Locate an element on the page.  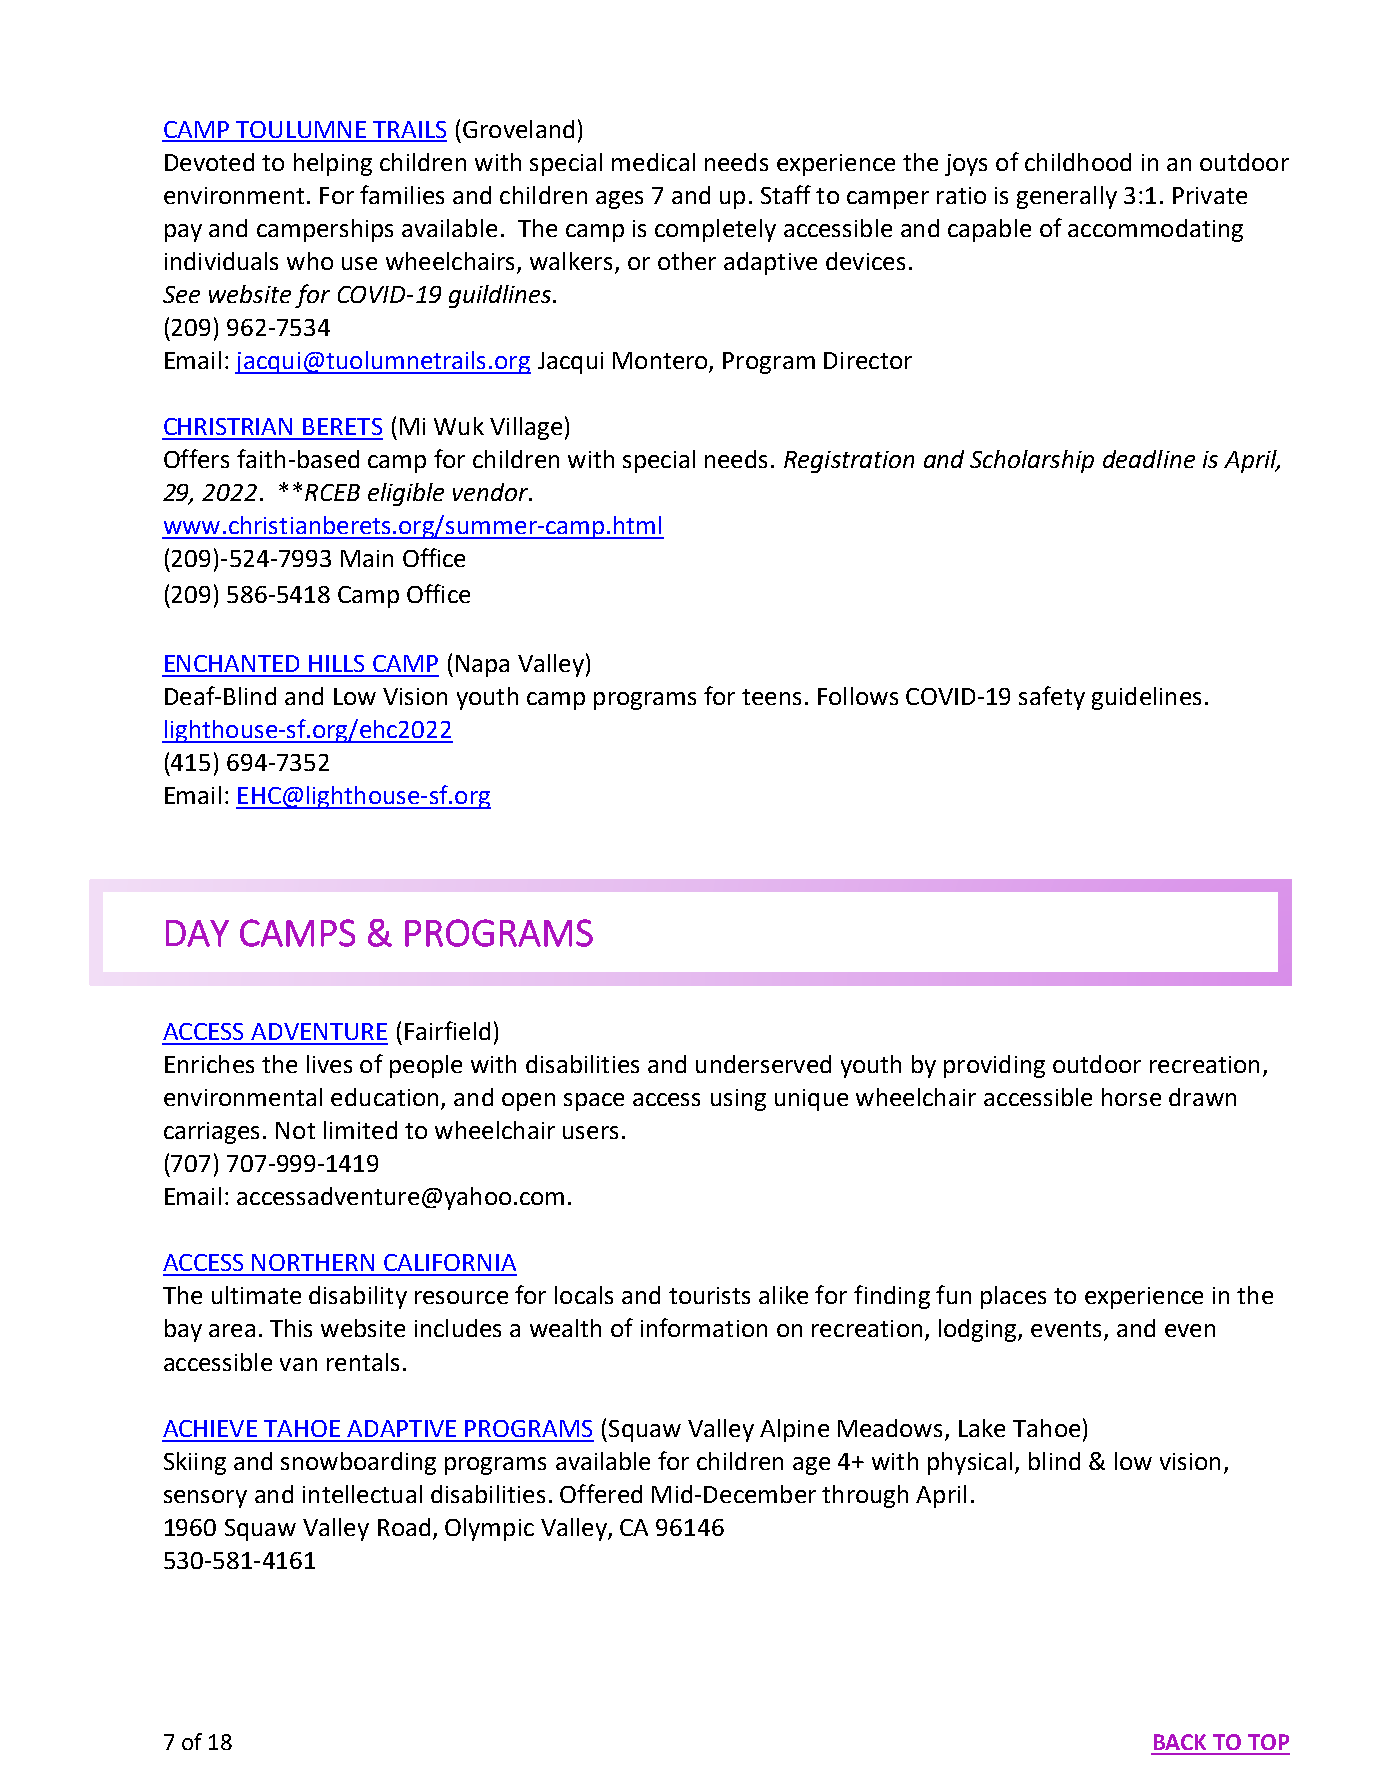
Offered is located at coordinates (601, 1493).
